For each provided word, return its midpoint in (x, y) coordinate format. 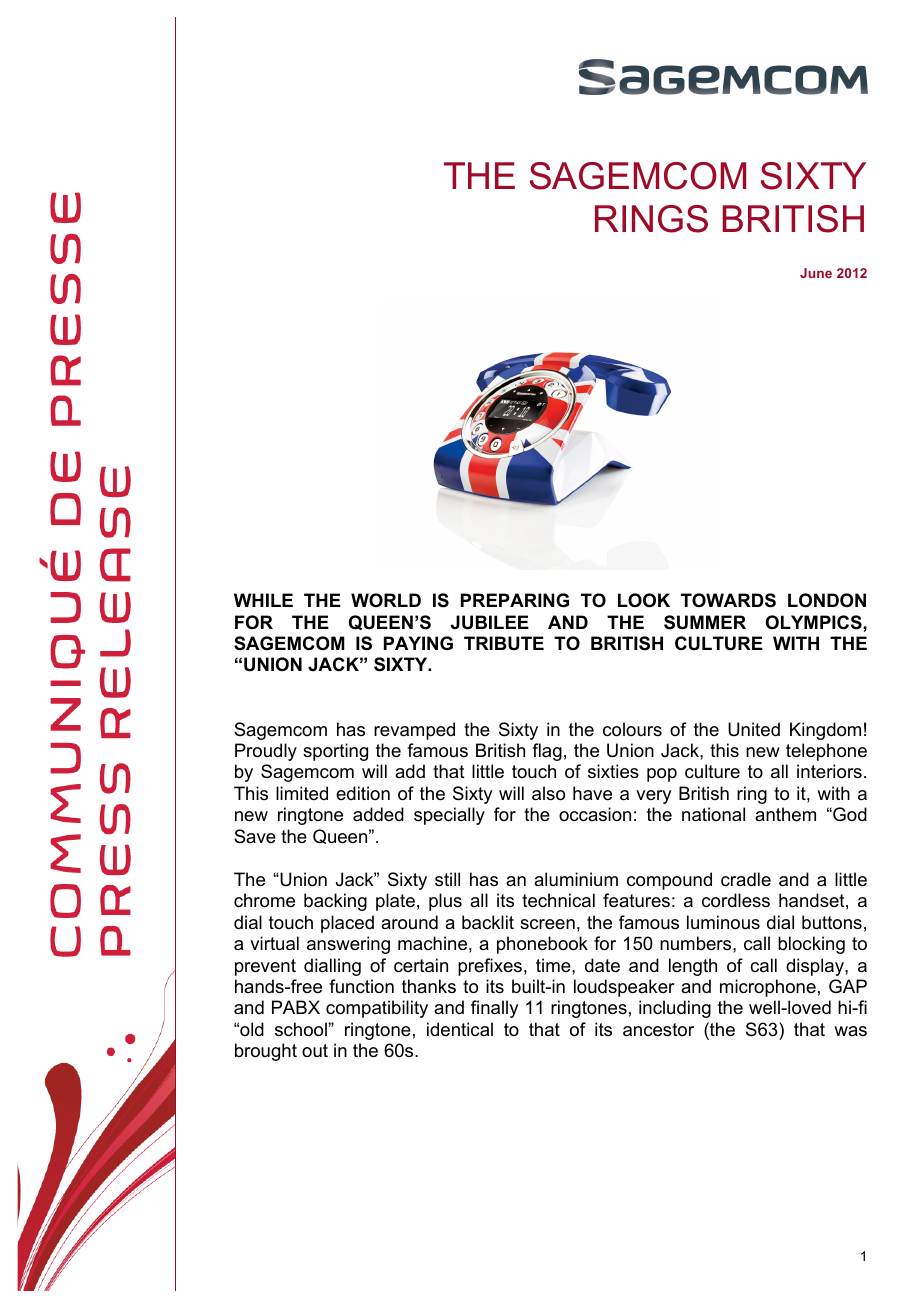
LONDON (827, 600)
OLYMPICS (815, 622)
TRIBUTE (504, 643)
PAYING (418, 643)
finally (494, 1009)
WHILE (263, 600)
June (816, 273)
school (302, 1029)
